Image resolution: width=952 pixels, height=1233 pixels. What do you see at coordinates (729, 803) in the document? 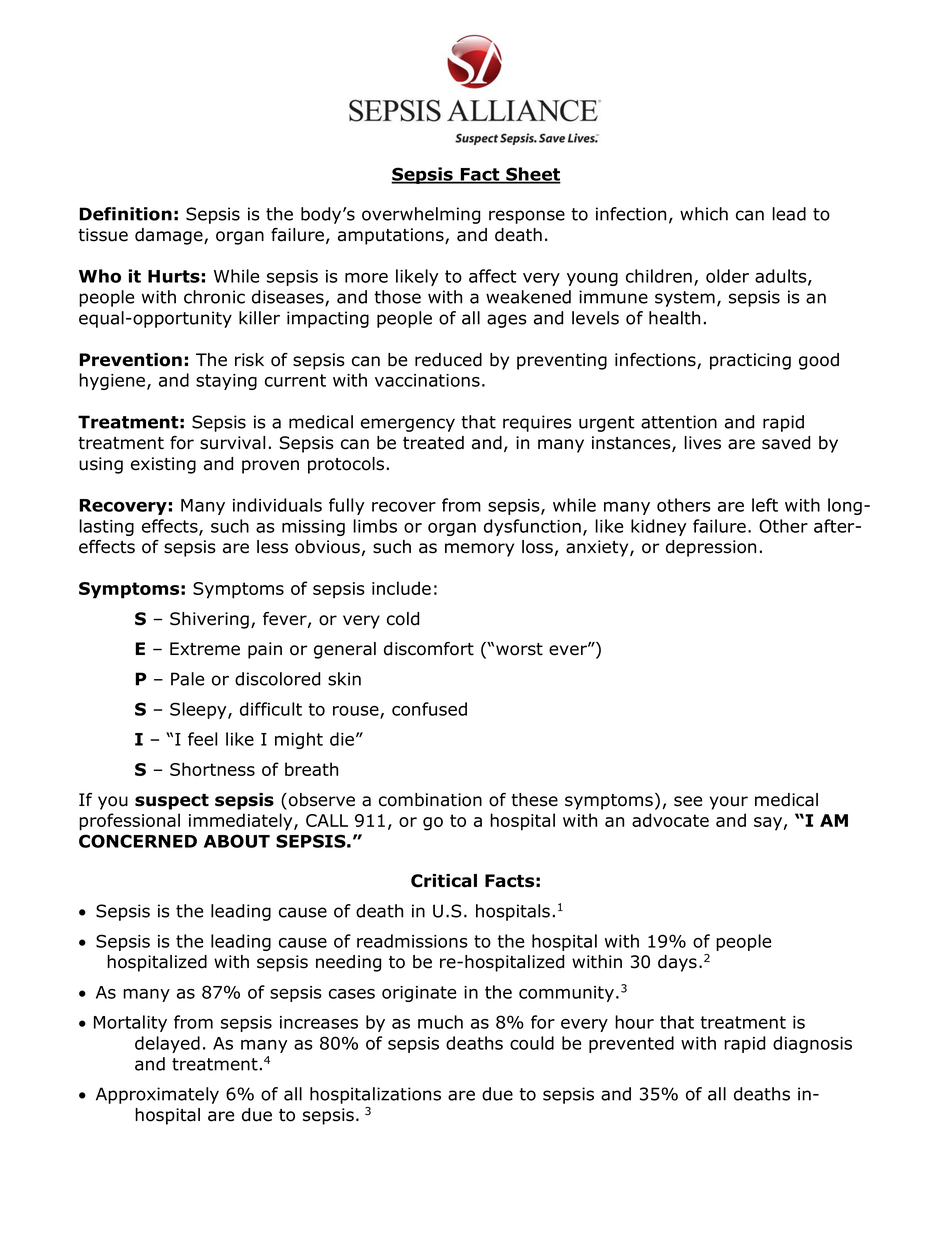
I see `your` at bounding box center [729, 803].
